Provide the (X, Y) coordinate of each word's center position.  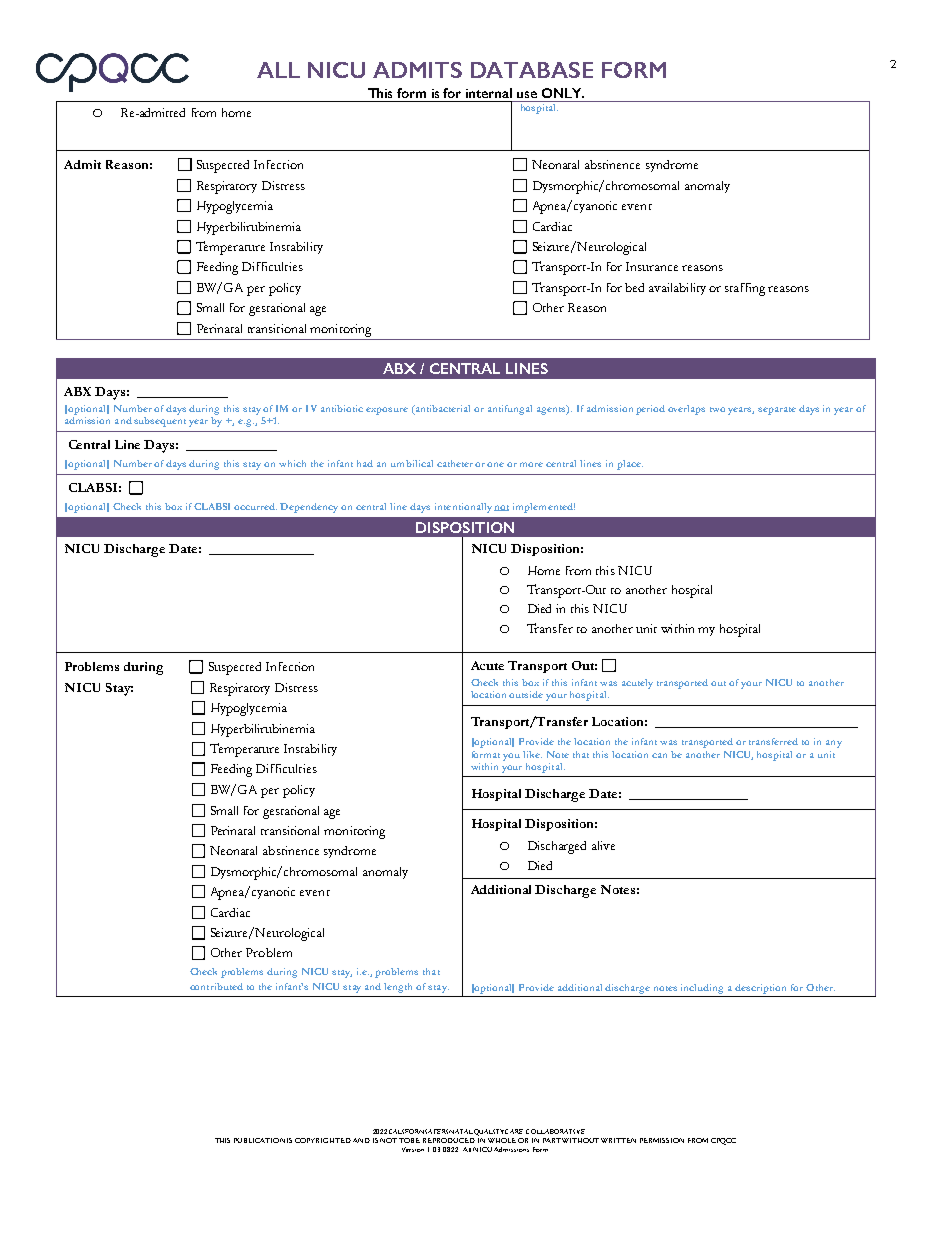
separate (777, 411)
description (760, 989)
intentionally (463, 508)
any (834, 744)
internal (489, 93)
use (527, 94)
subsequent (160, 422)
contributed (216, 986)
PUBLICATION (259, 1140)
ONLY (563, 93)
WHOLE (502, 1140)
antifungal (510, 410)
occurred (255, 506)
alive (603, 845)
